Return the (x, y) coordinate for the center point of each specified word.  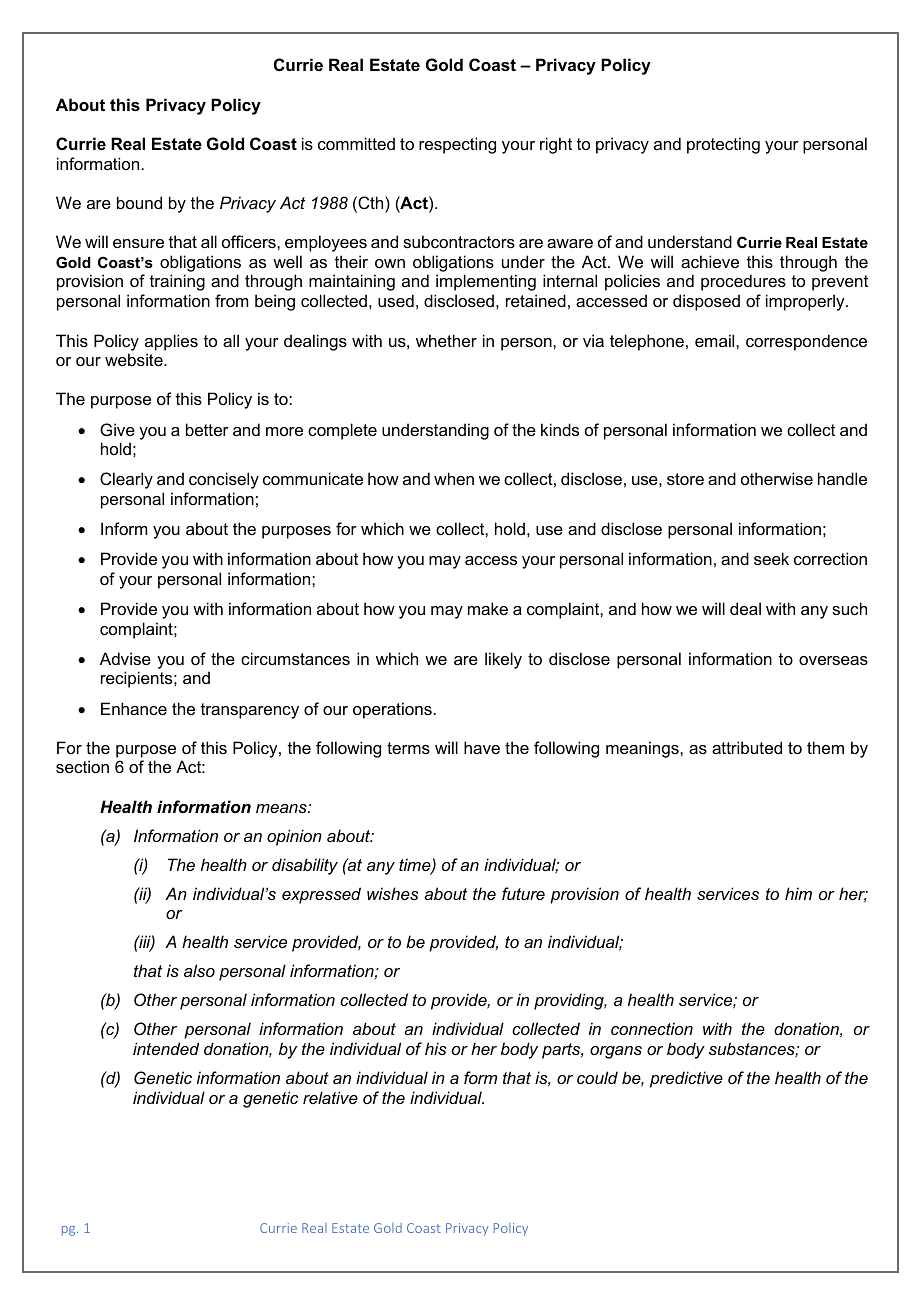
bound (139, 202)
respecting (457, 145)
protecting (723, 145)
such (849, 608)
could (597, 1077)
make (488, 608)
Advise (125, 658)
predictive (686, 1079)
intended (166, 1048)
